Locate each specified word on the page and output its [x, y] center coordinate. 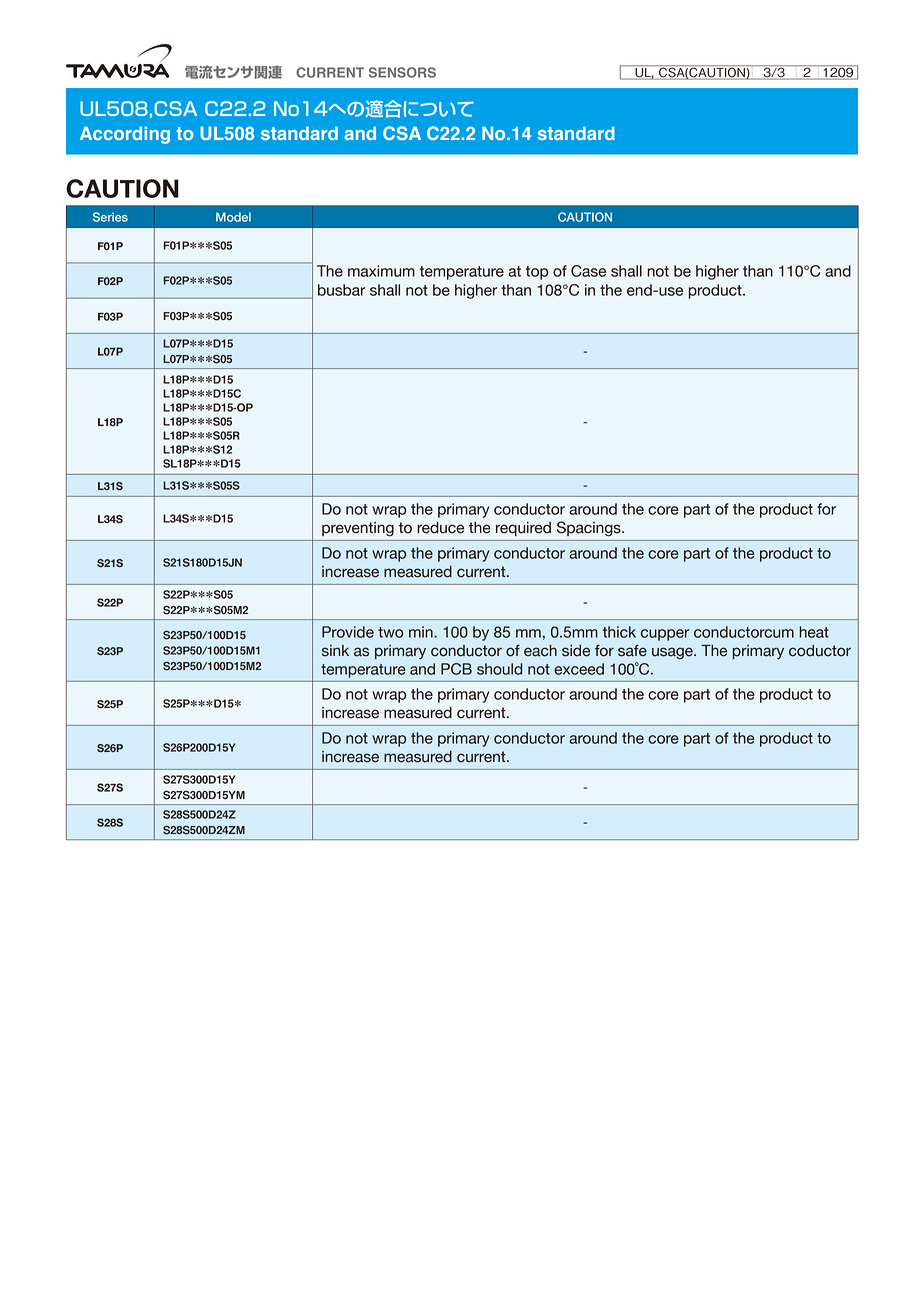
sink [335, 651]
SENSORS [402, 72]
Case [588, 271]
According [125, 135]
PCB [456, 669]
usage [673, 653]
